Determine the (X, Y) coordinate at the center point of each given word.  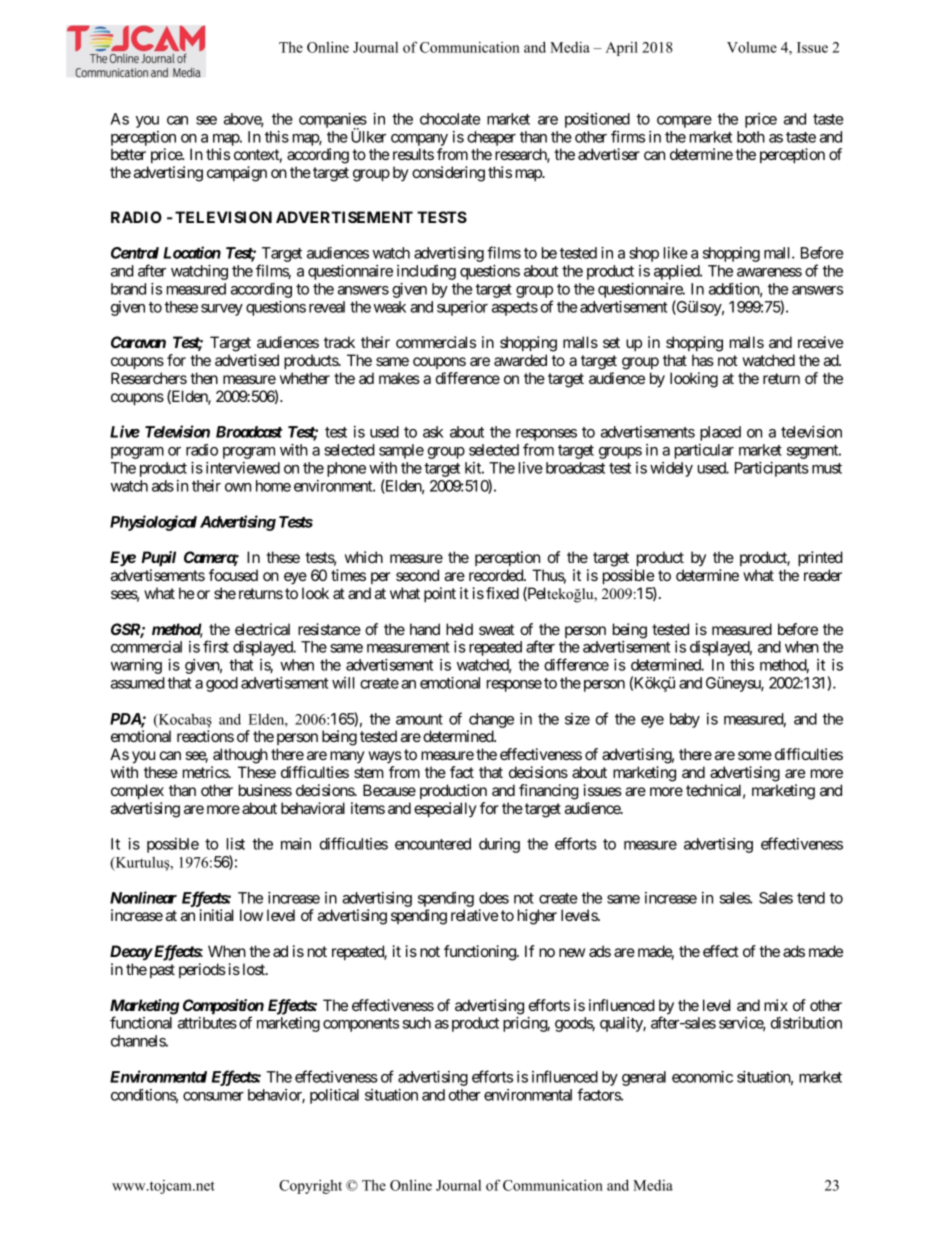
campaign (237, 174)
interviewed (243, 468)
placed (720, 433)
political (334, 1096)
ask (433, 432)
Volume (752, 47)
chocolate (450, 119)
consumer (213, 1096)
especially (445, 810)
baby (685, 720)
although (240, 756)
